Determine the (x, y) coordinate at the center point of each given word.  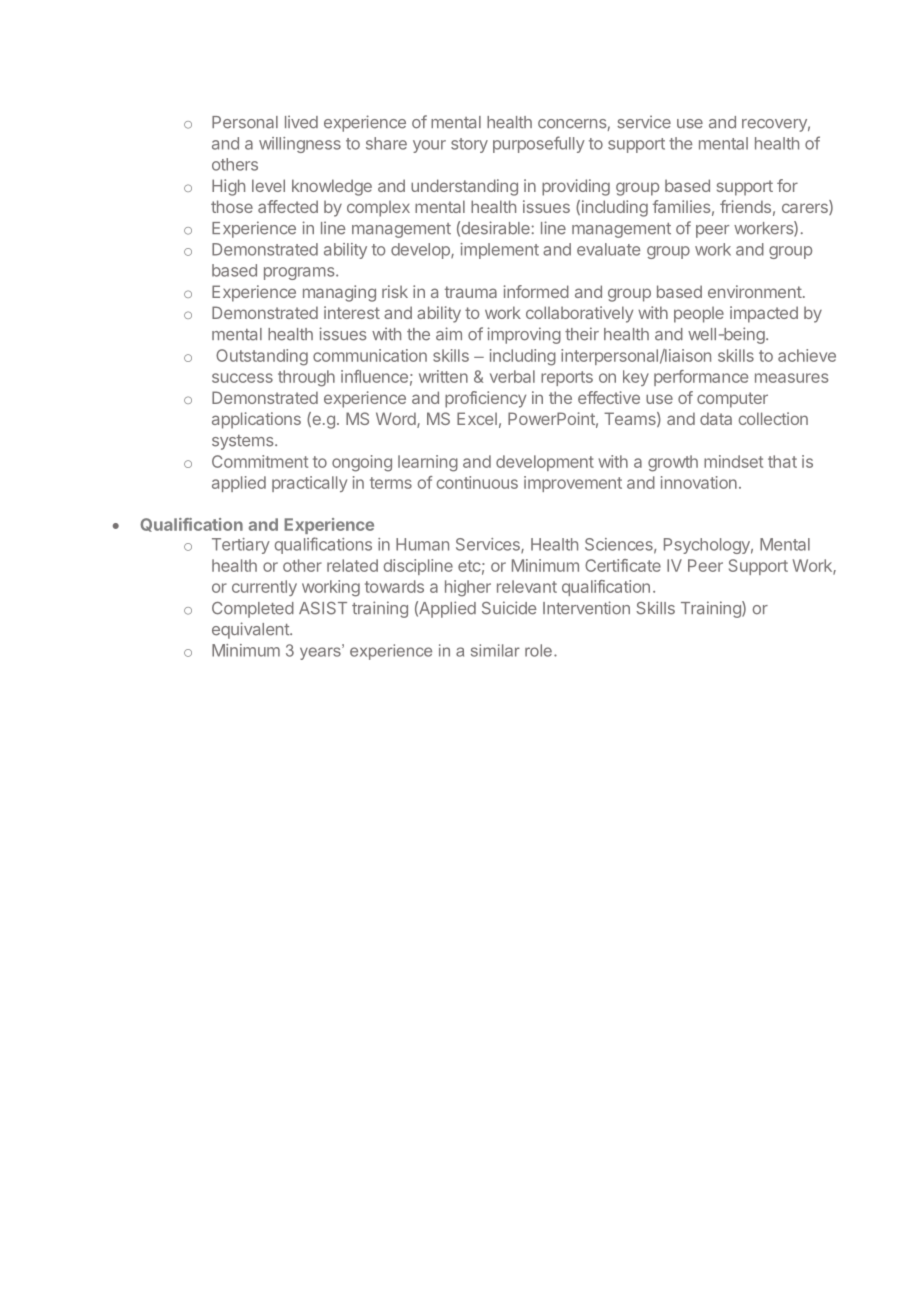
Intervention (586, 608)
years (321, 652)
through (306, 378)
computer (732, 400)
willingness (300, 145)
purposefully (539, 144)
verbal (512, 376)
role (538, 650)
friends (745, 206)
